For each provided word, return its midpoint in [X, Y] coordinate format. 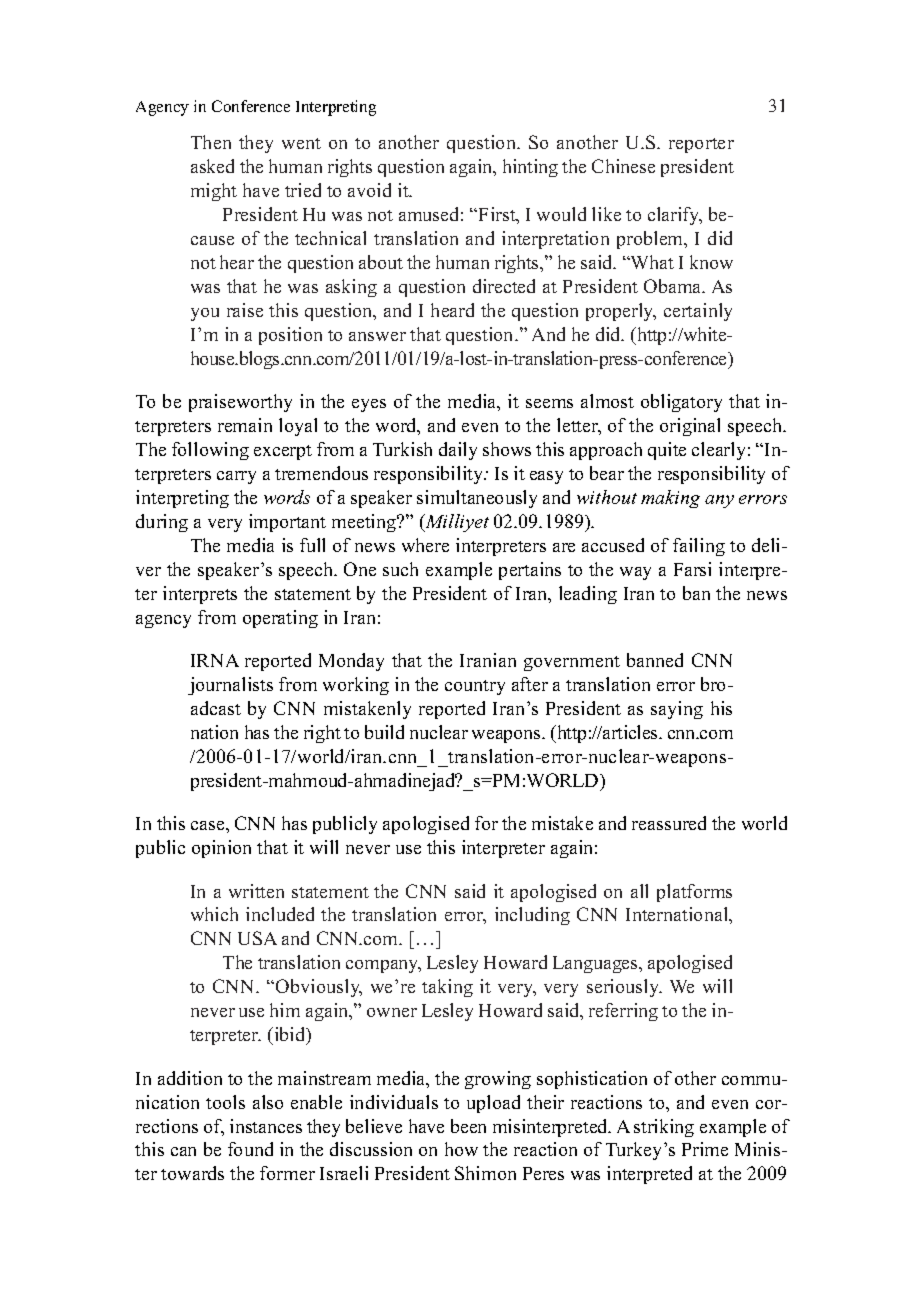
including [532, 916]
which [214, 914]
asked [212, 166]
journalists [230, 686]
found [250, 1149]
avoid [369, 190]
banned [655, 660]
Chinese [623, 166]
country [475, 687]
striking [664, 1128]
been [468, 1126]
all [639, 891]
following [210, 451]
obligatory [681, 403]
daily [458, 451]
